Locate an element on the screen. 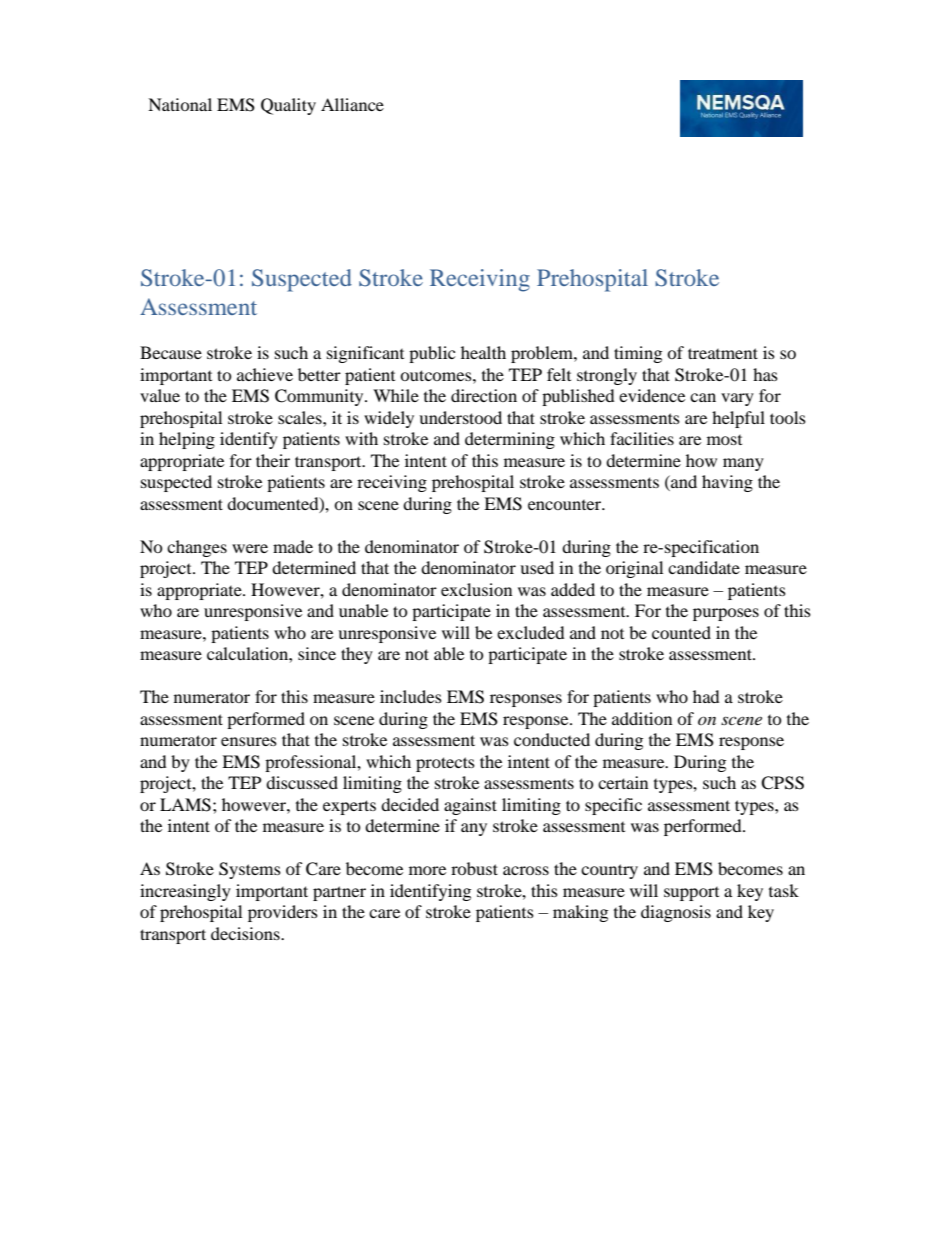  Alliance is located at coordinates (352, 104).
